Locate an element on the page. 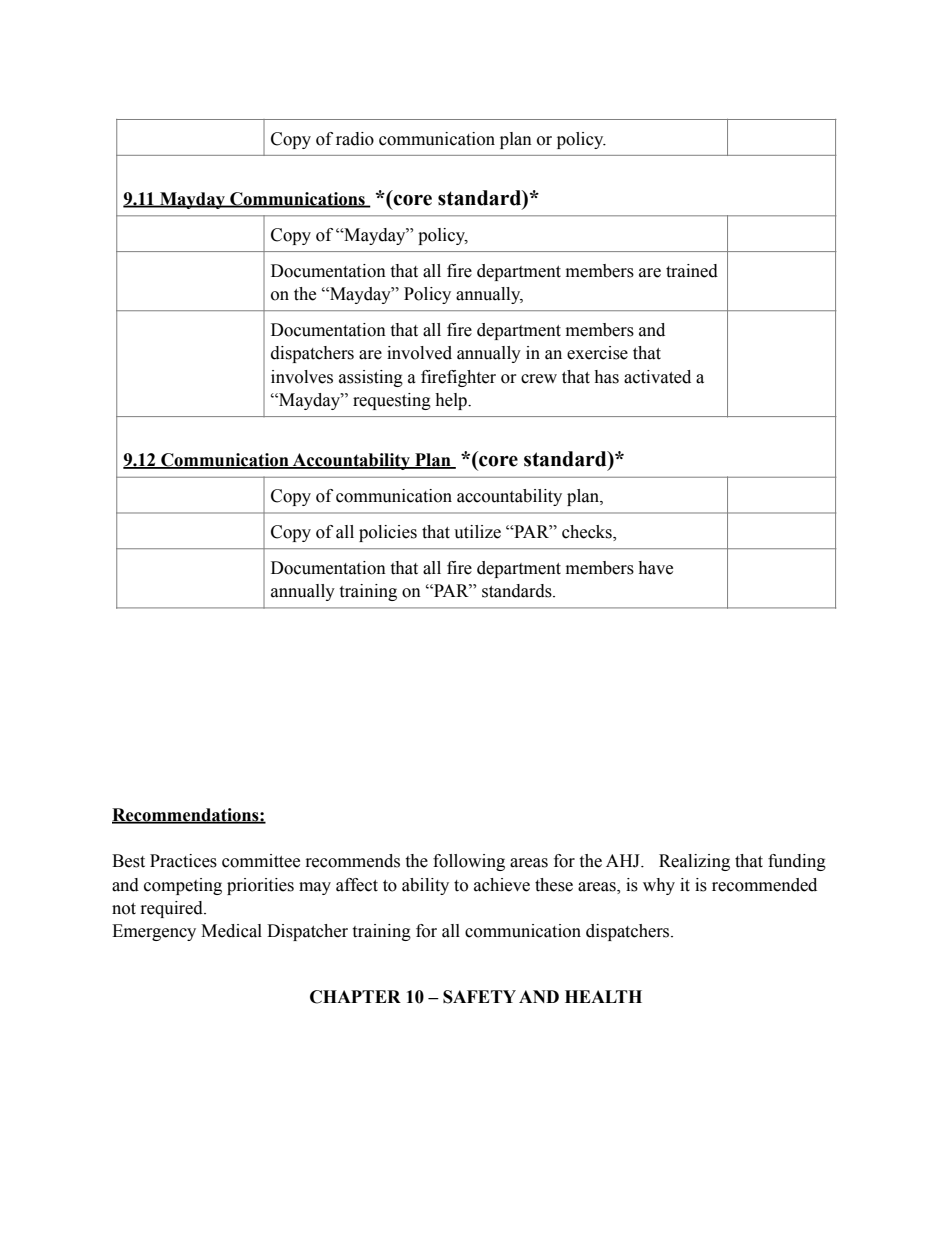 This image has height=1233, width=952. exercise is located at coordinates (597, 353).
